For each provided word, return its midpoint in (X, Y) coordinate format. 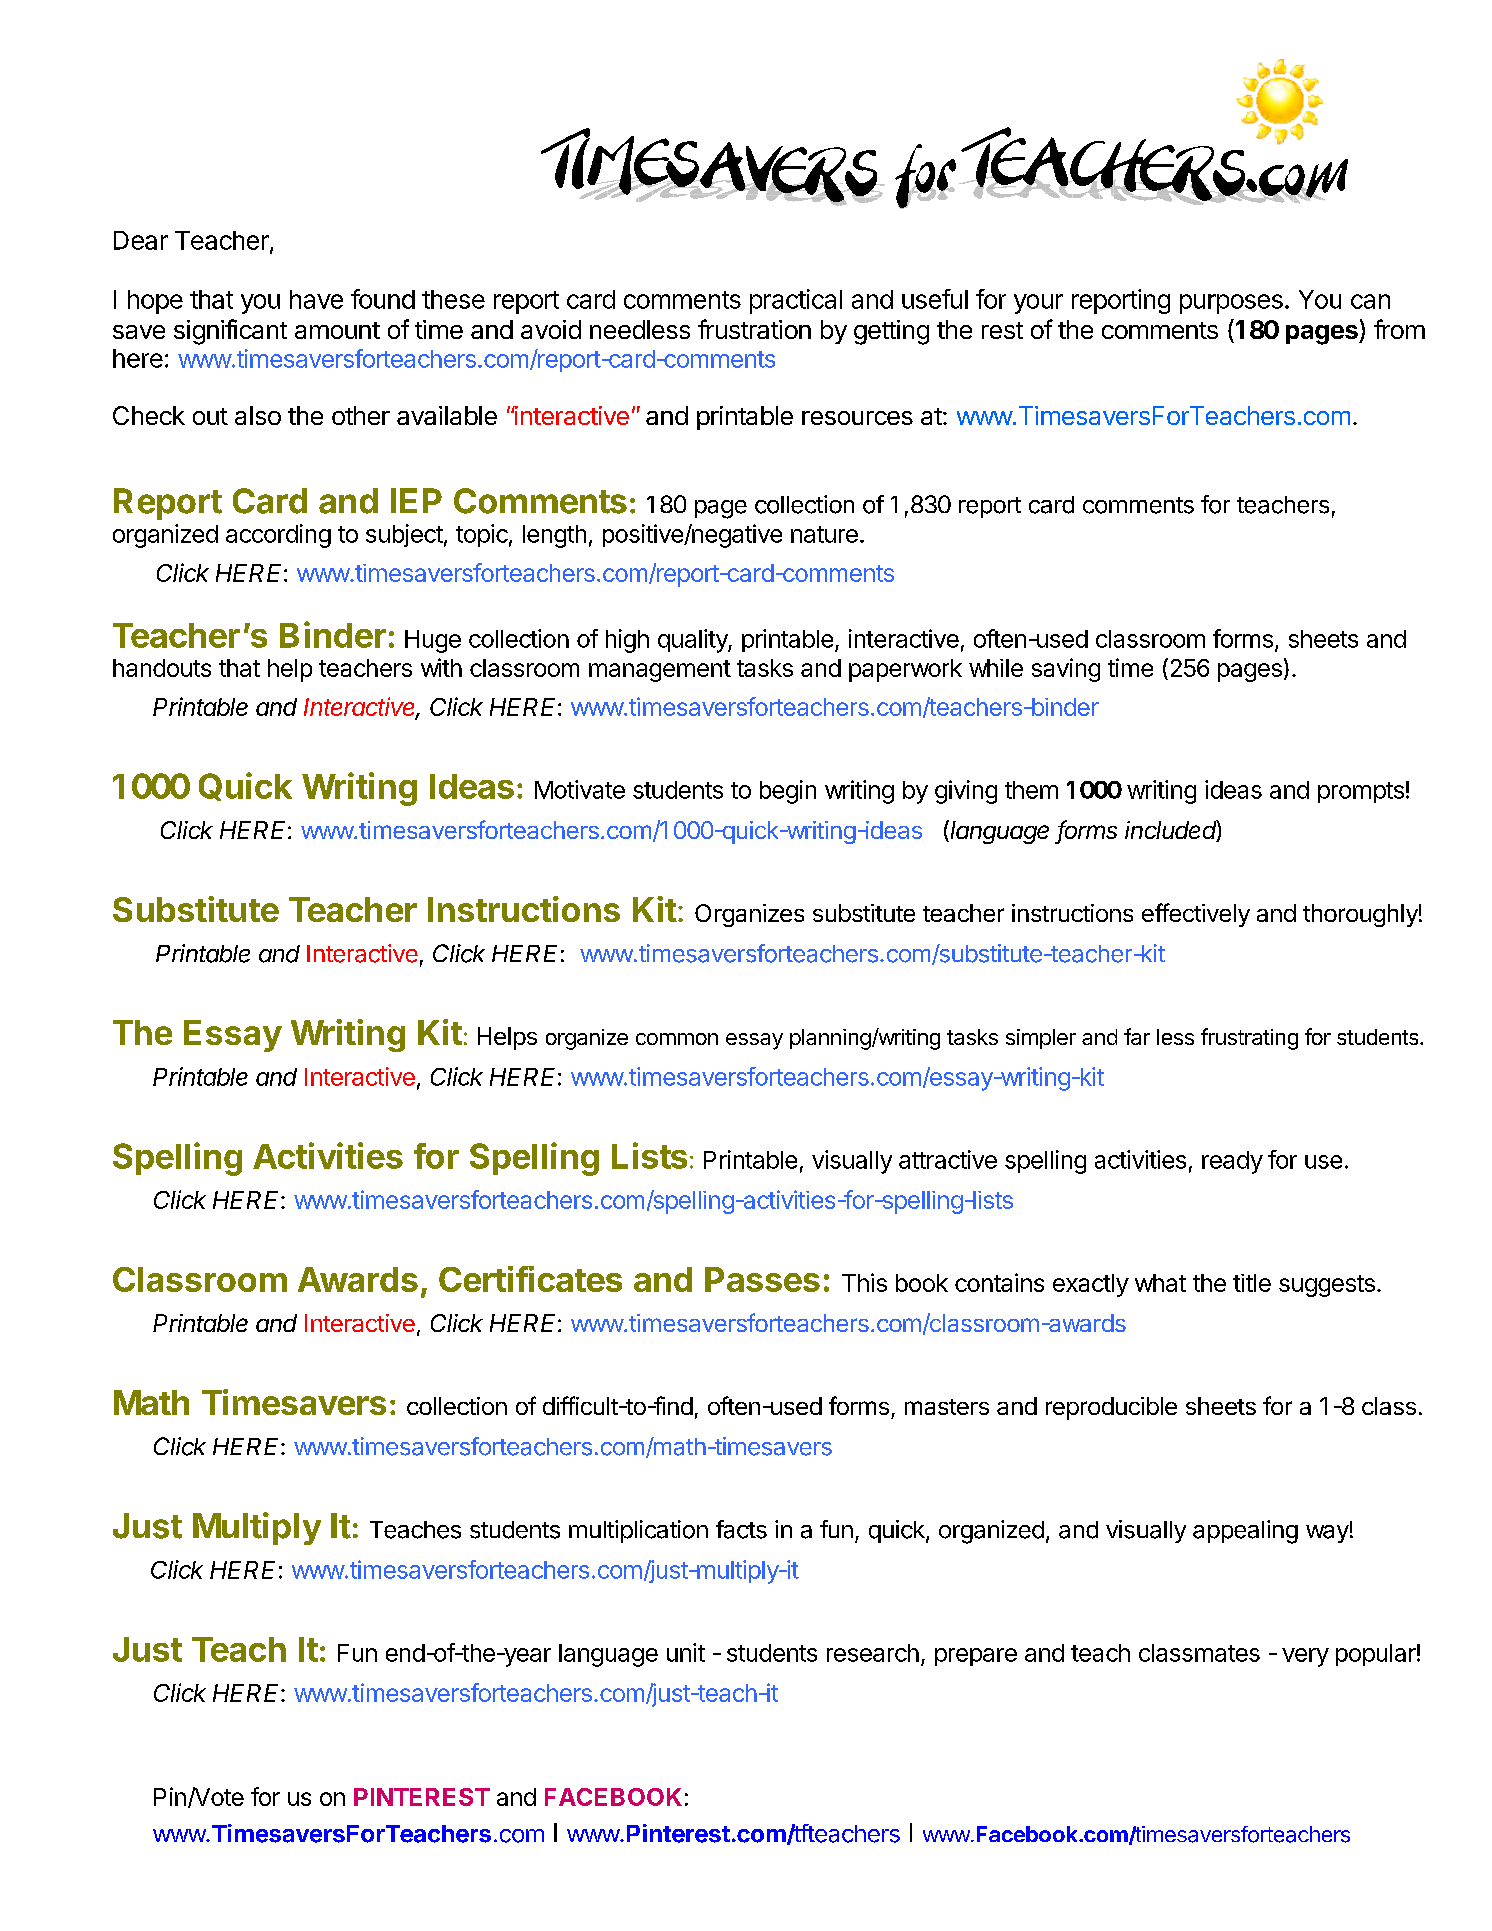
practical (796, 301)
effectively (1196, 915)
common (677, 1039)
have (316, 299)
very (1305, 1657)
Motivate (580, 789)
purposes (1231, 304)
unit (686, 1652)
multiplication (638, 1531)
